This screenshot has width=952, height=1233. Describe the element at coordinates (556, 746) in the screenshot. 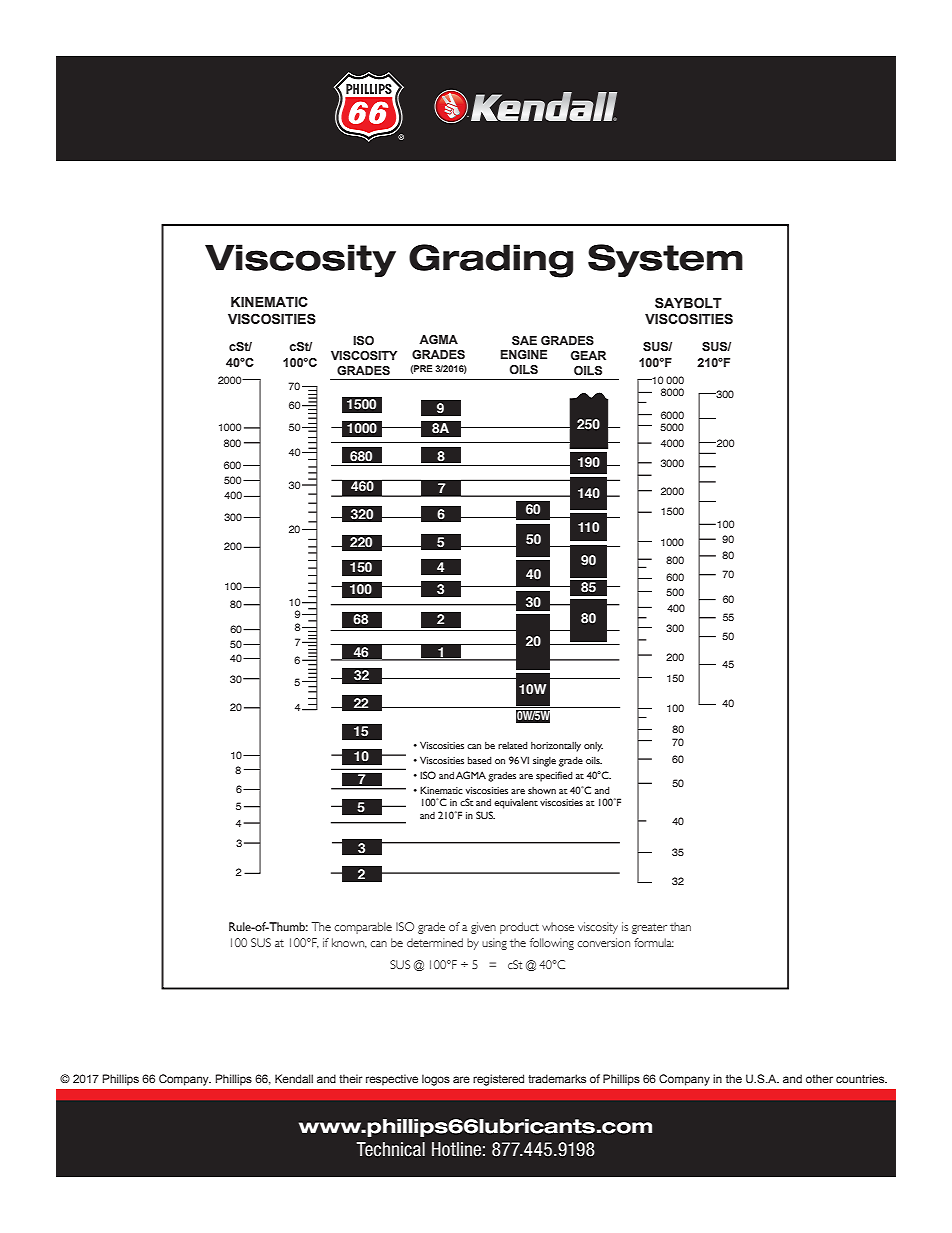

I see `horizontally` at that location.
